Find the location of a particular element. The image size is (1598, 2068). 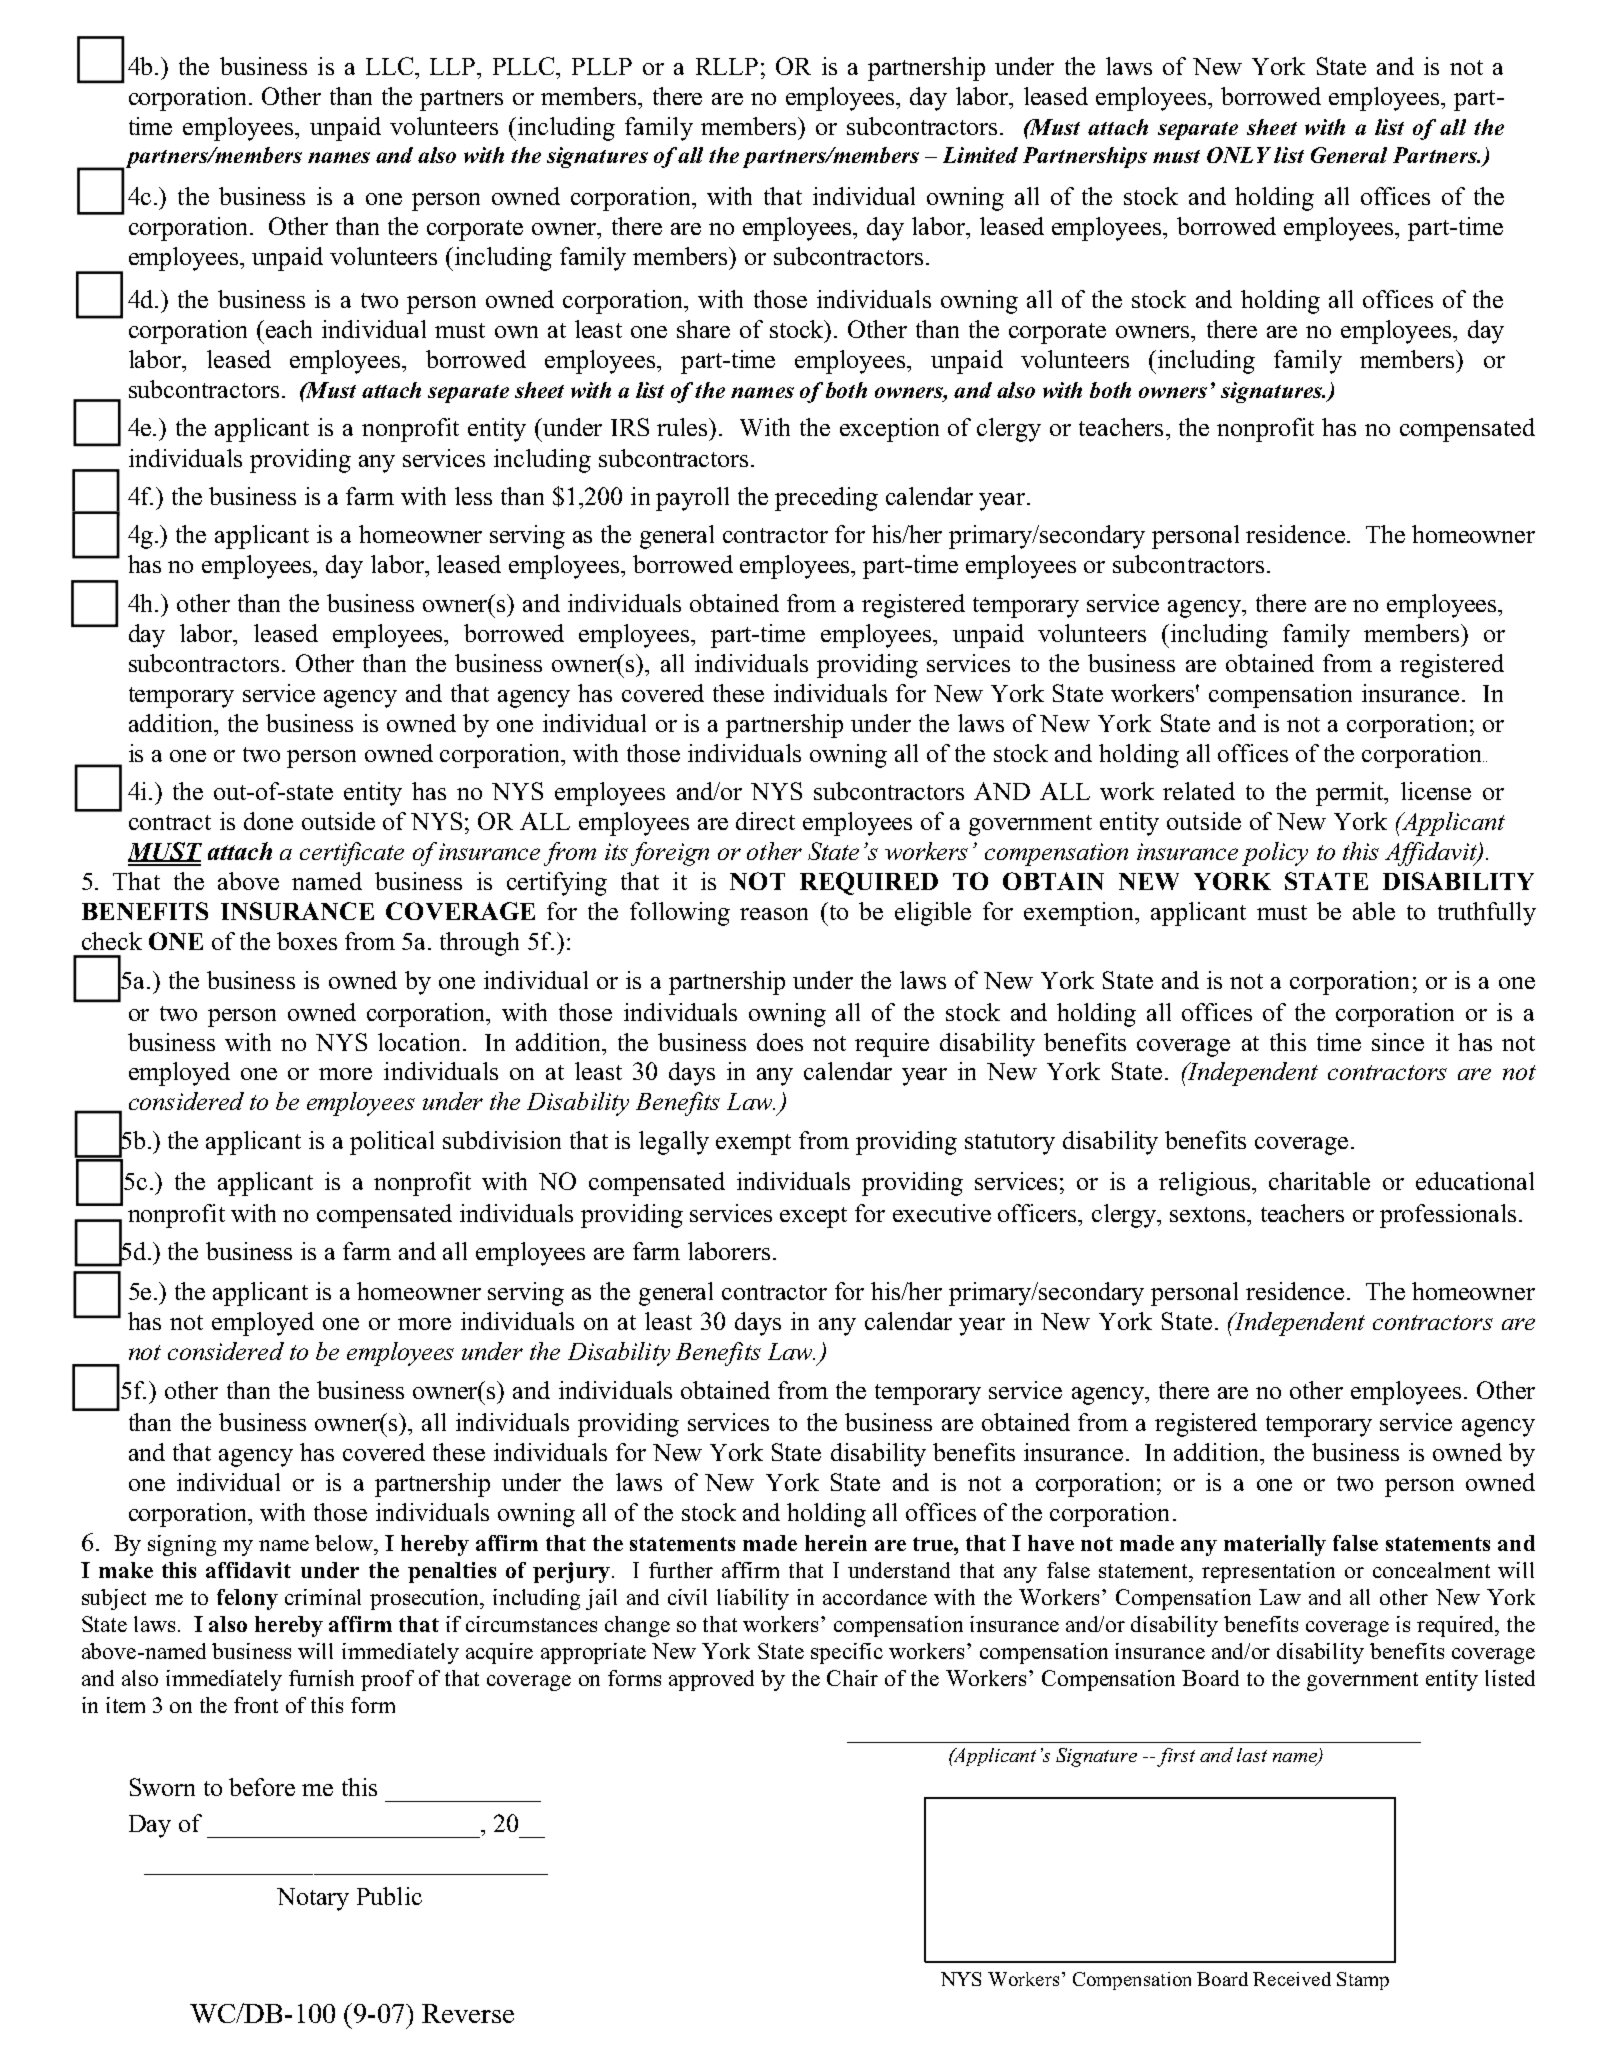

boxes is located at coordinates (307, 941).
